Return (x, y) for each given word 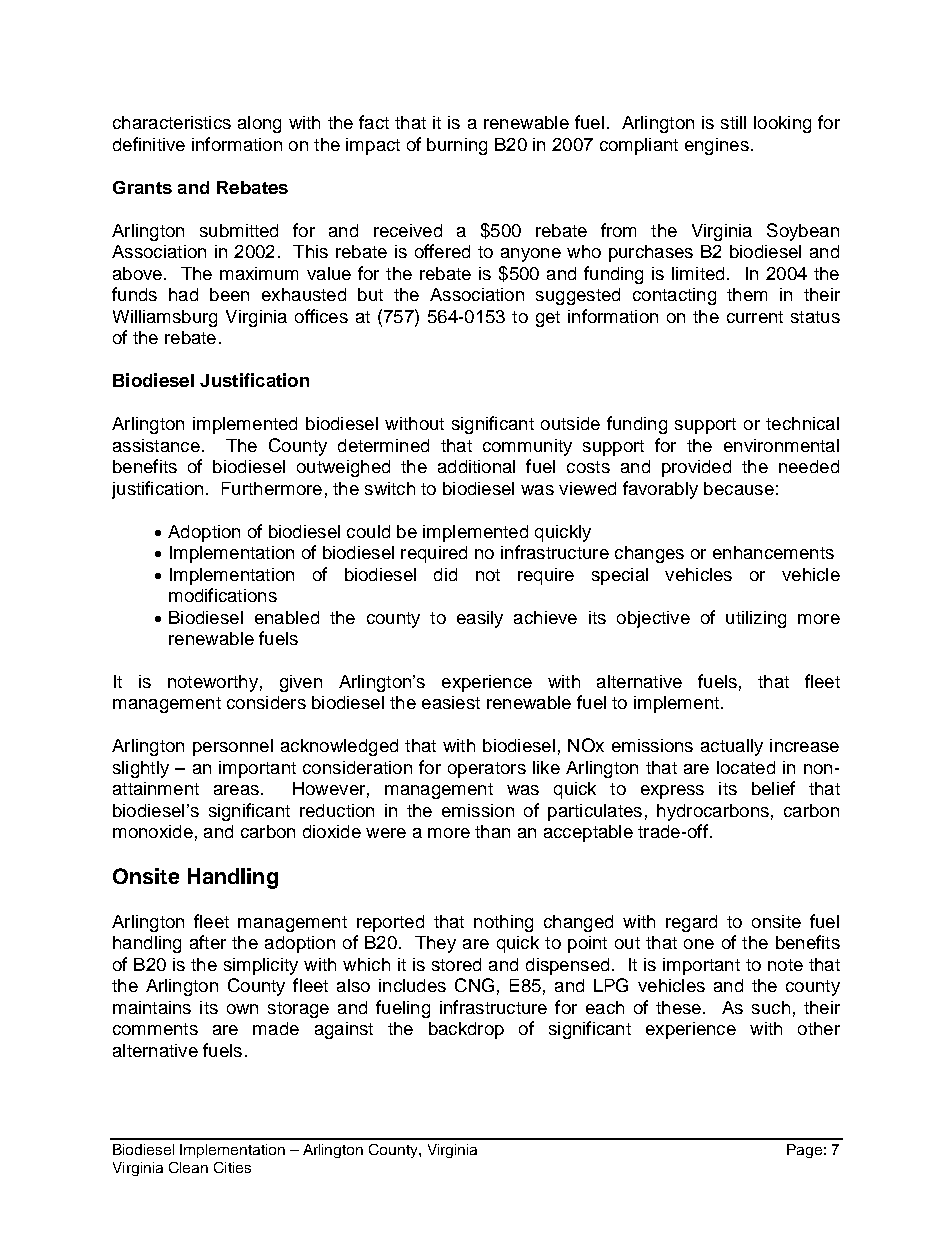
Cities (232, 1167)
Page (804, 1151)
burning (457, 146)
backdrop (466, 1030)
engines (717, 146)
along (259, 124)
